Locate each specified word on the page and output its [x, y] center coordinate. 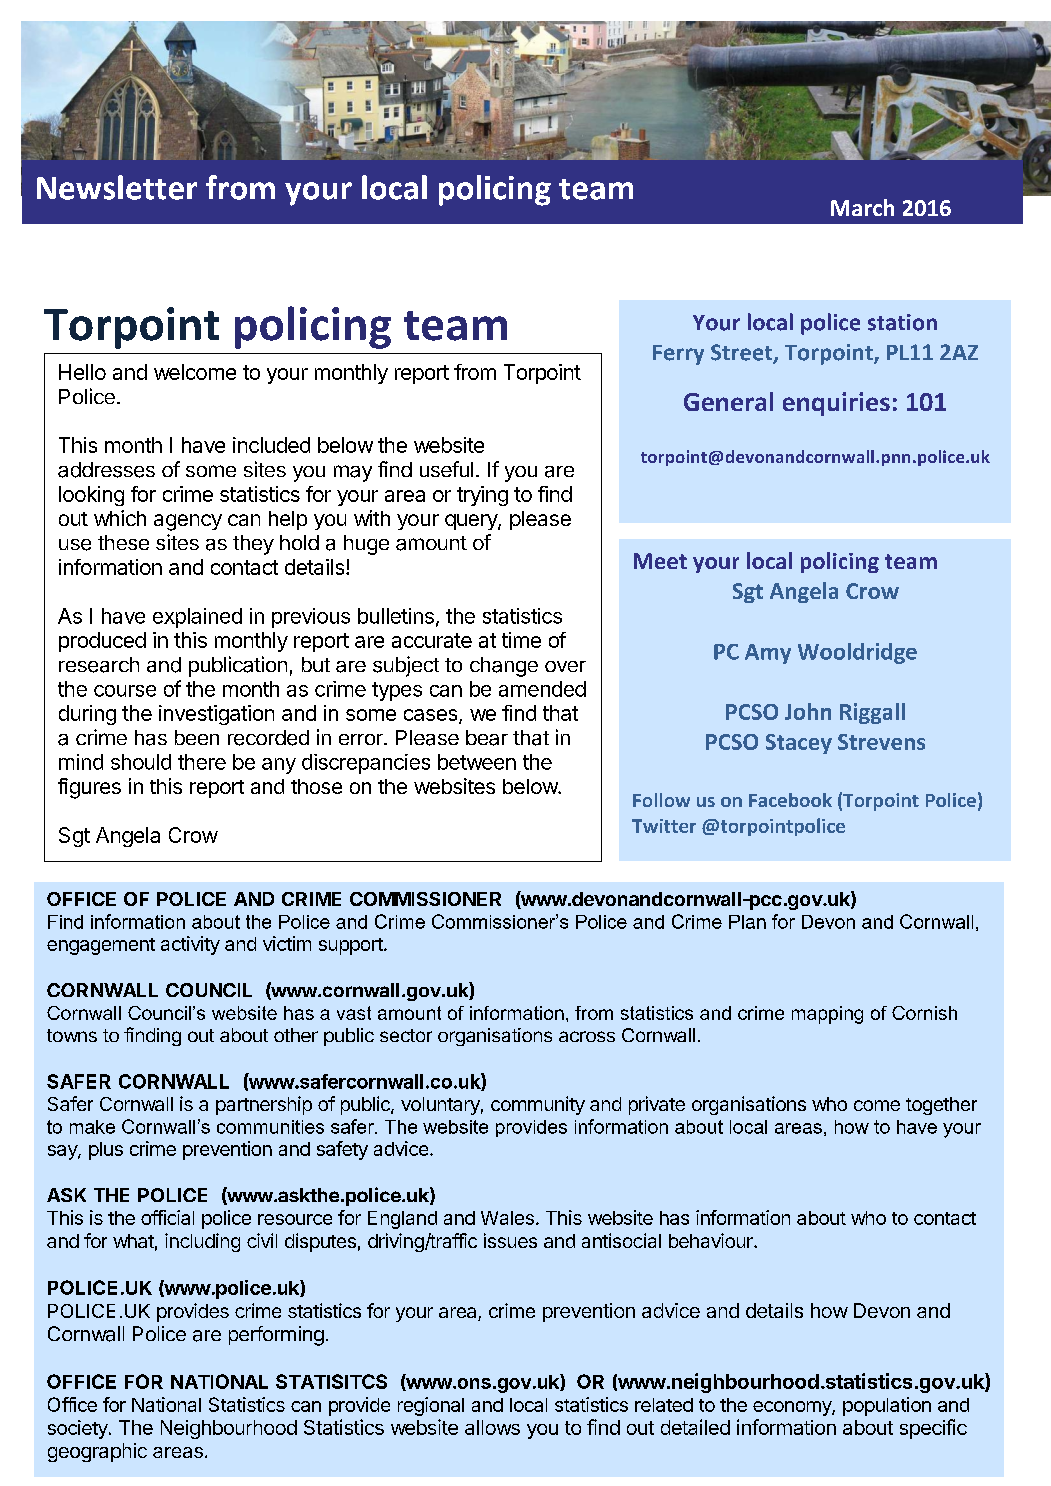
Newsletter [117, 187]
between [477, 762]
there [202, 762]
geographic [97, 1452]
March [862, 207]
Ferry [678, 355]
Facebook [790, 800]
